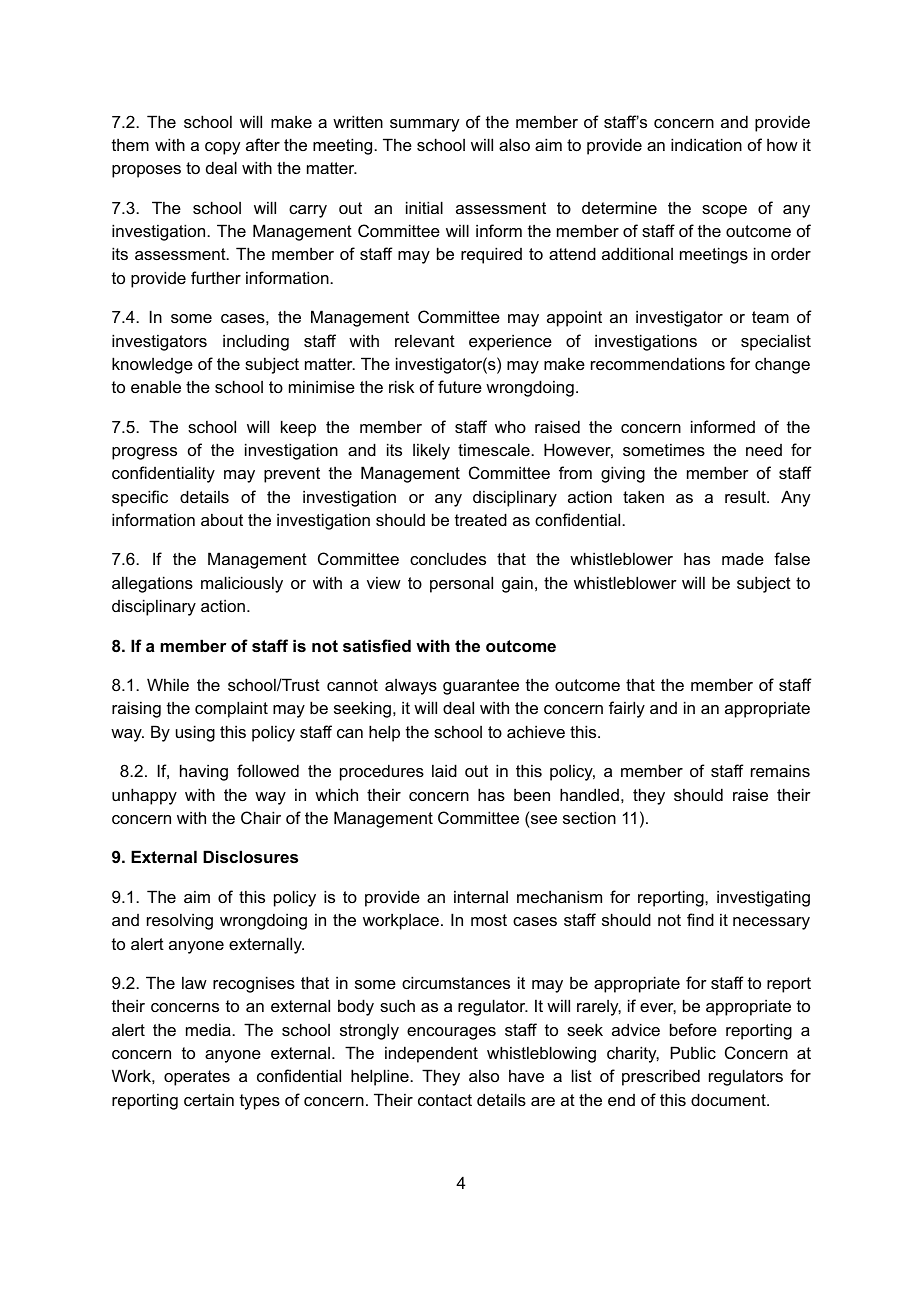 The width and height of the screenshot is (924, 1307). I want to click on laid, so click(444, 770).
